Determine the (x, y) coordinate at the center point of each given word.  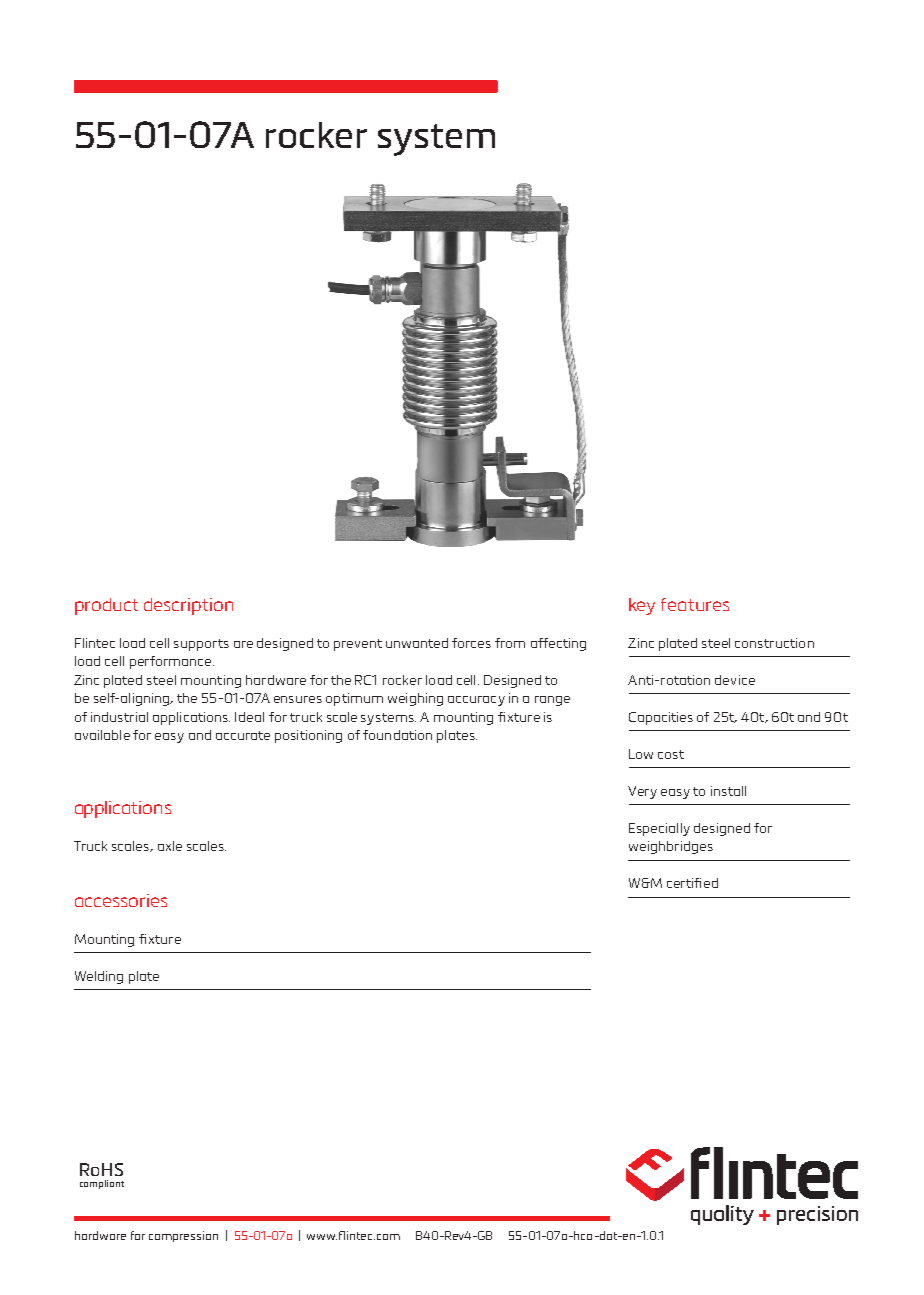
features (695, 604)
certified (692, 883)
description (188, 606)
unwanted (417, 643)
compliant (102, 1184)
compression (183, 1236)
